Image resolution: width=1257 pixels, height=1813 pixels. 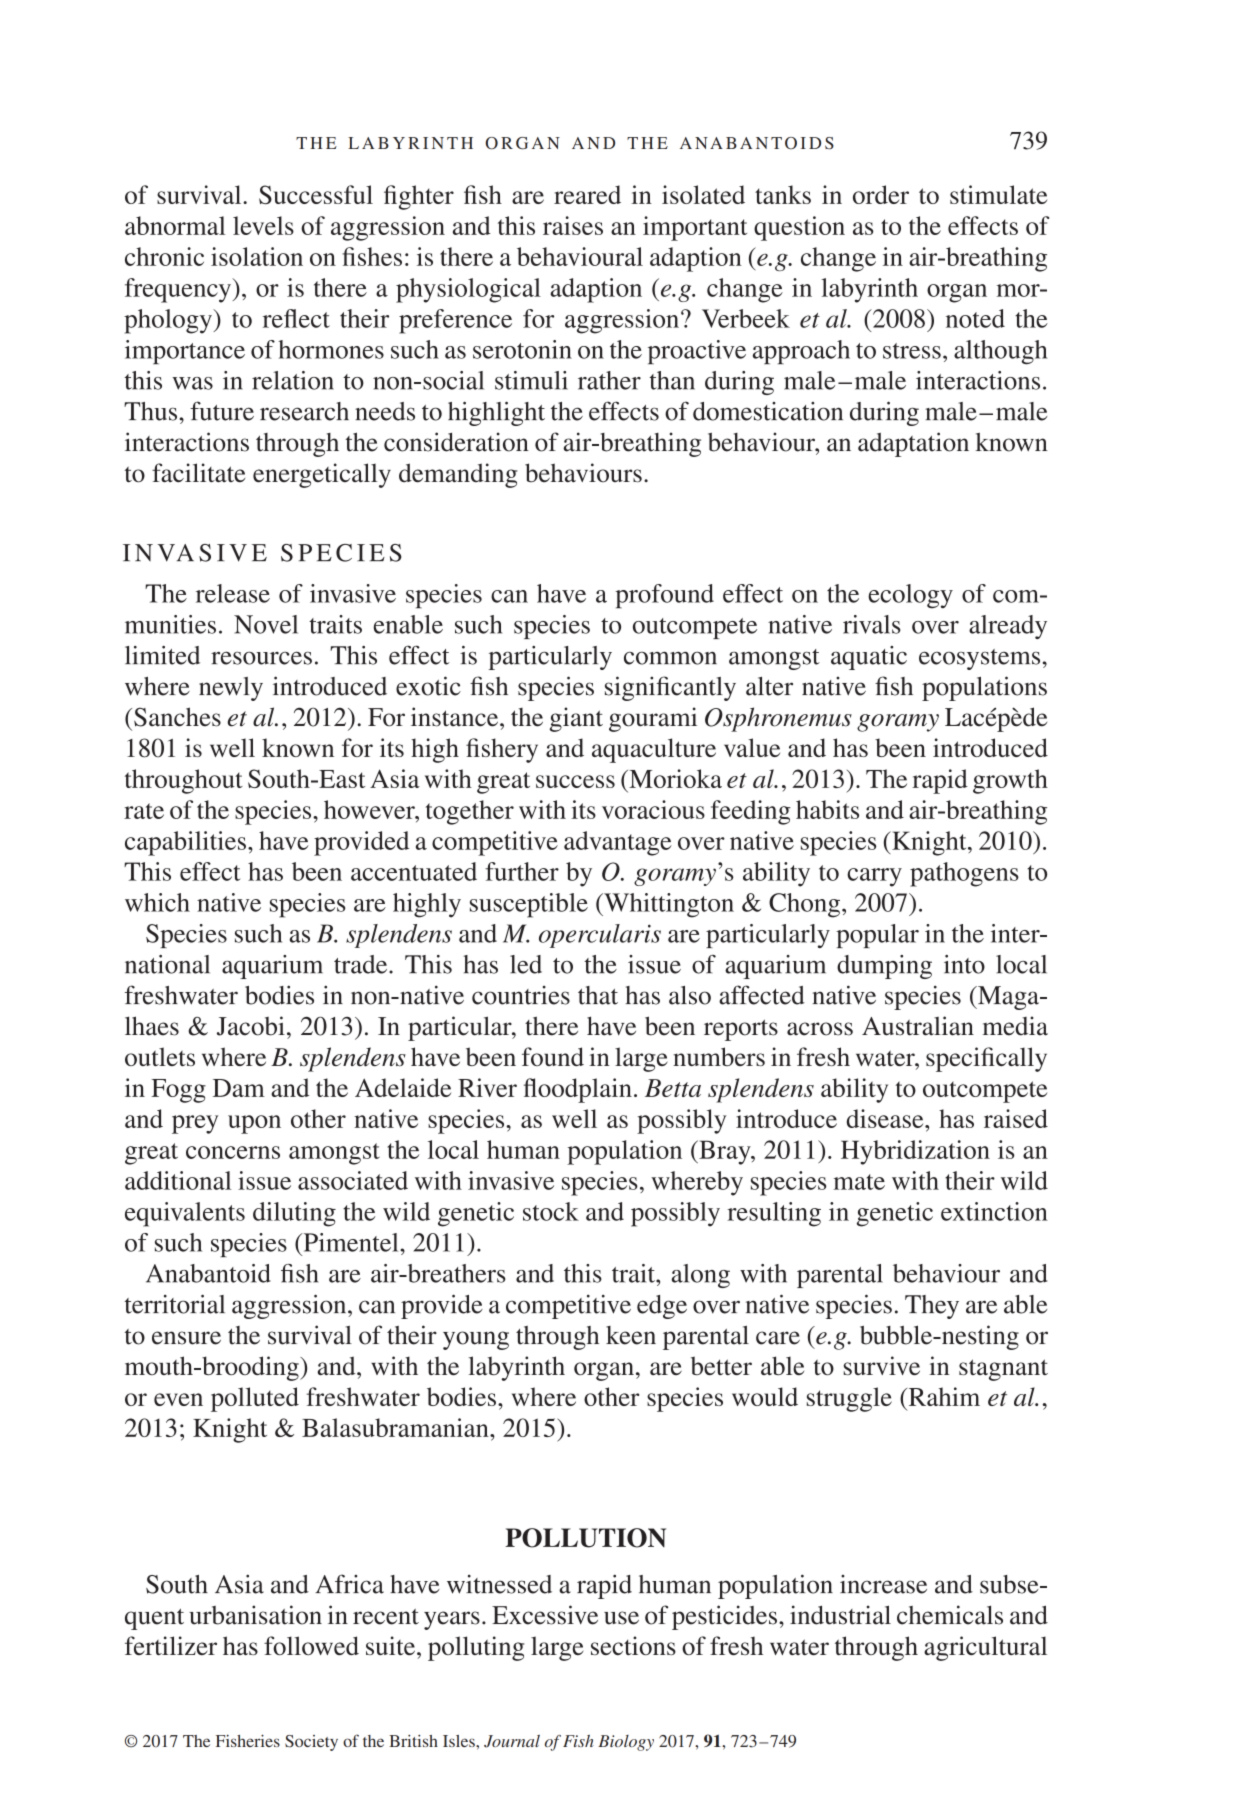 I want to click on diluting, so click(x=294, y=1214).
